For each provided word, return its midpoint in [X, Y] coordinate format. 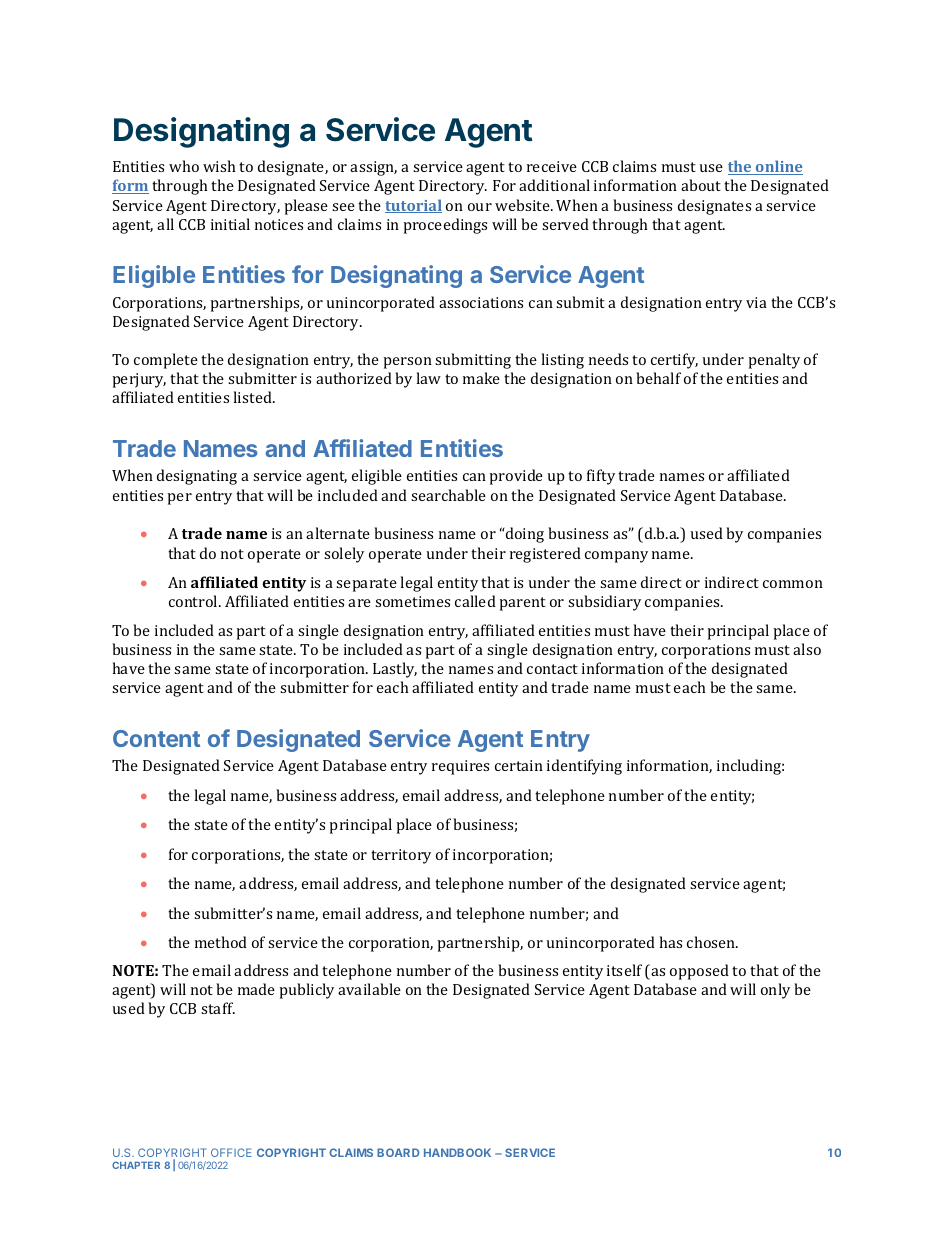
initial [230, 224]
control [194, 601]
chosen [712, 942]
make [481, 378]
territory [401, 856]
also [807, 649]
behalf [658, 378]
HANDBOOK [457, 1152]
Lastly [395, 670]
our [480, 207]
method [221, 942]
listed [254, 397]
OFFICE [231, 1152]
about [701, 185]
